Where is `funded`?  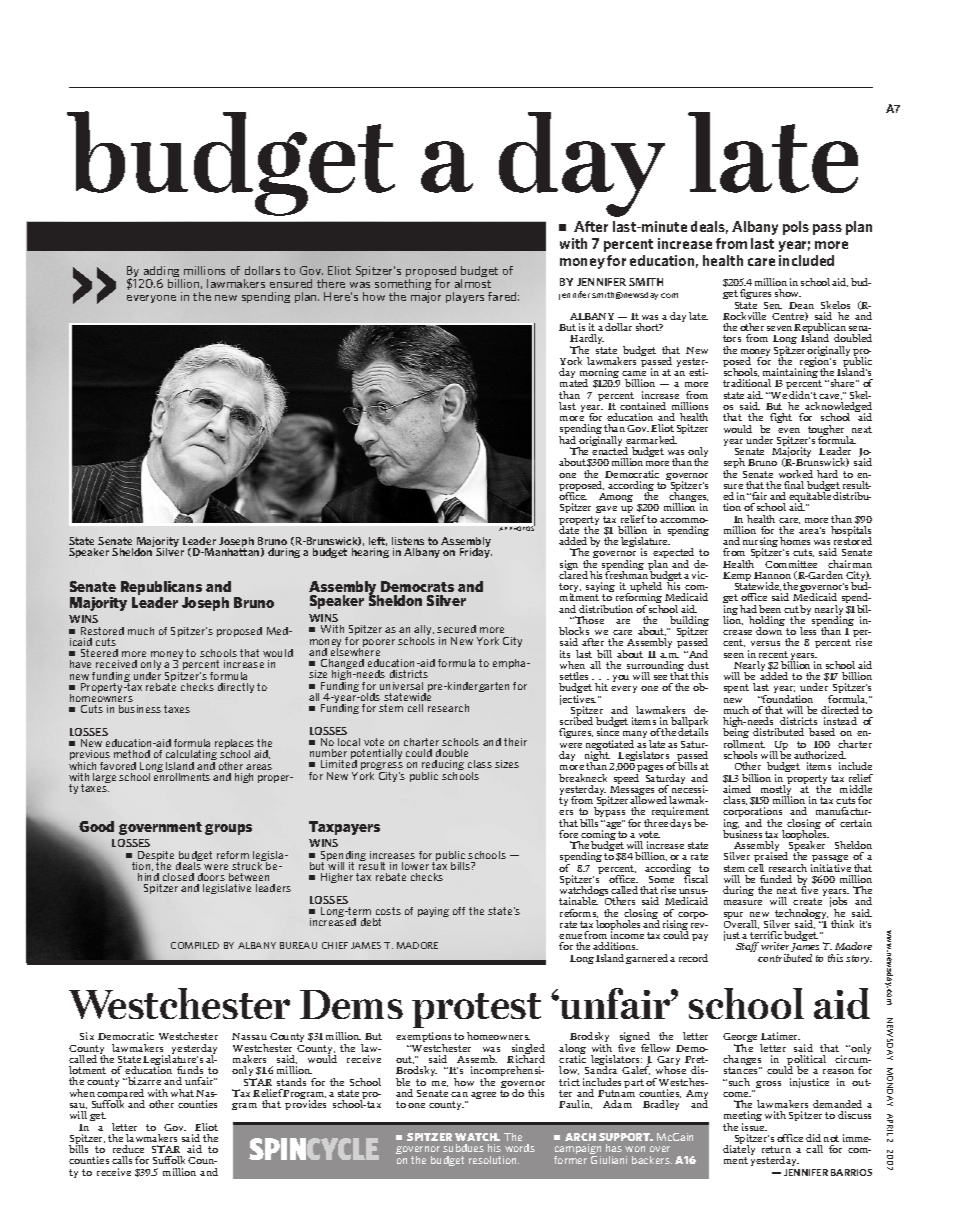
funded is located at coordinates (776, 879).
